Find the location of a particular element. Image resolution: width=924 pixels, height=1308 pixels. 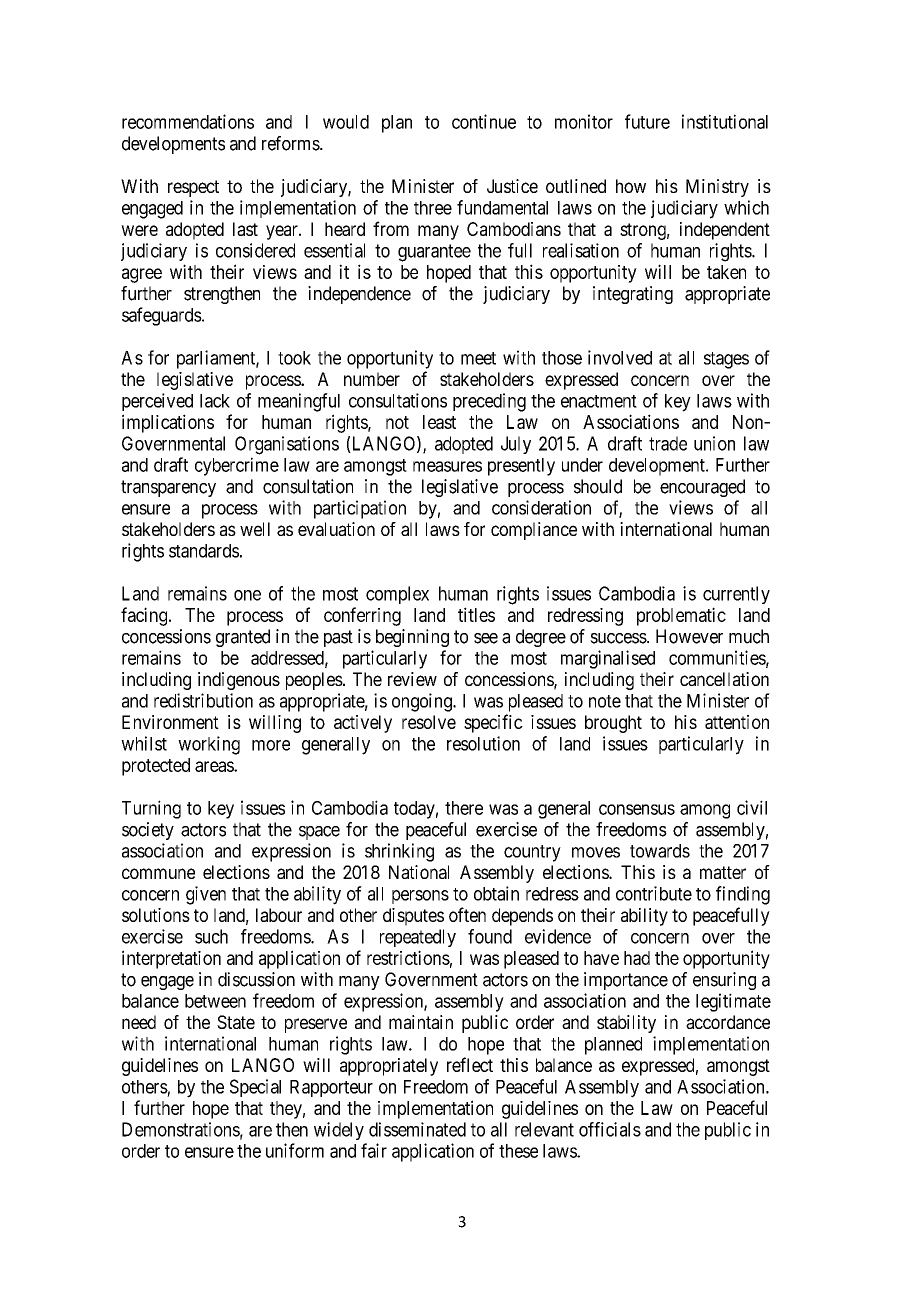

continue is located at coordinates (484, 121).
